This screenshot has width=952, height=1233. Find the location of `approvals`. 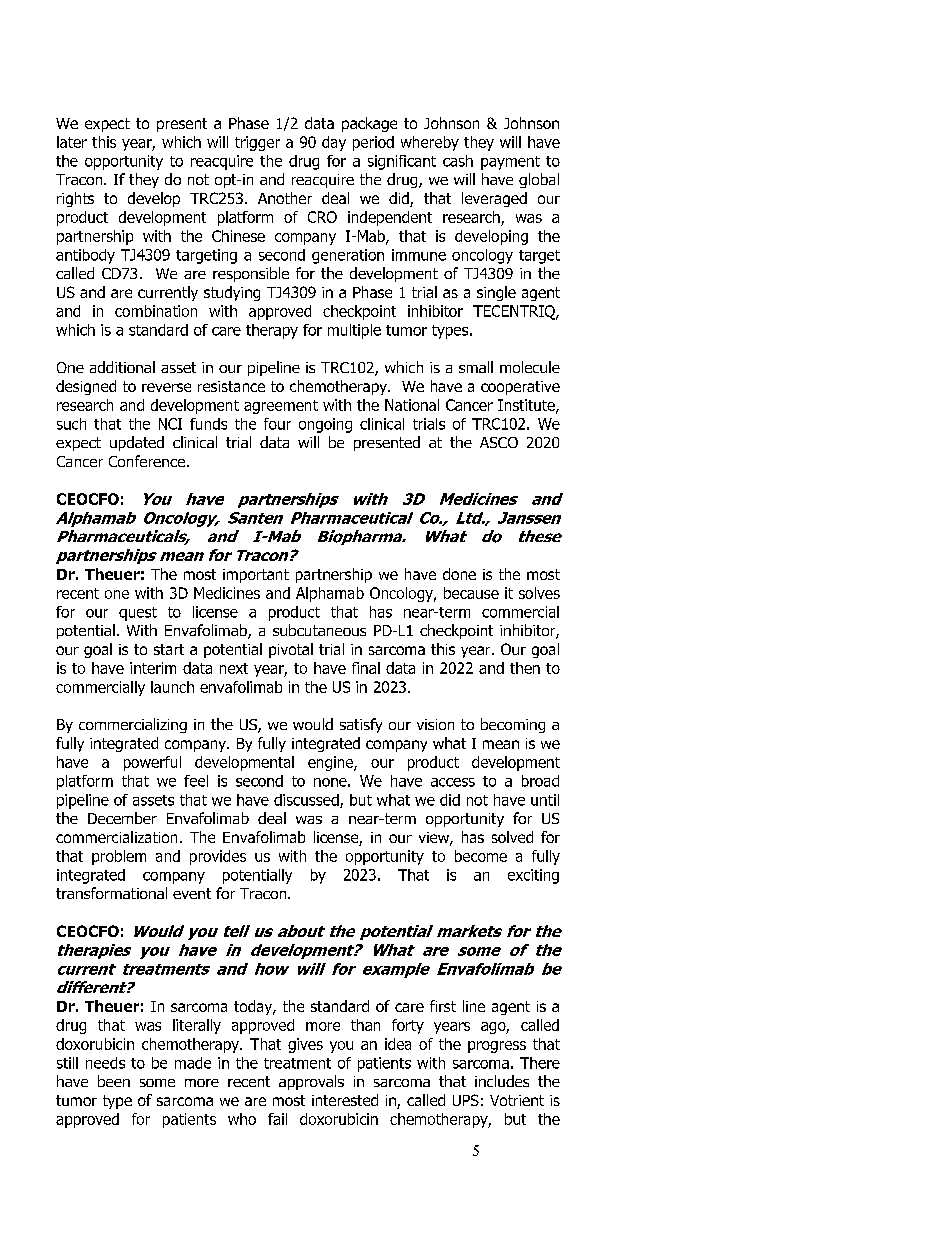

approvals is located at coordinates (311, 1082).
